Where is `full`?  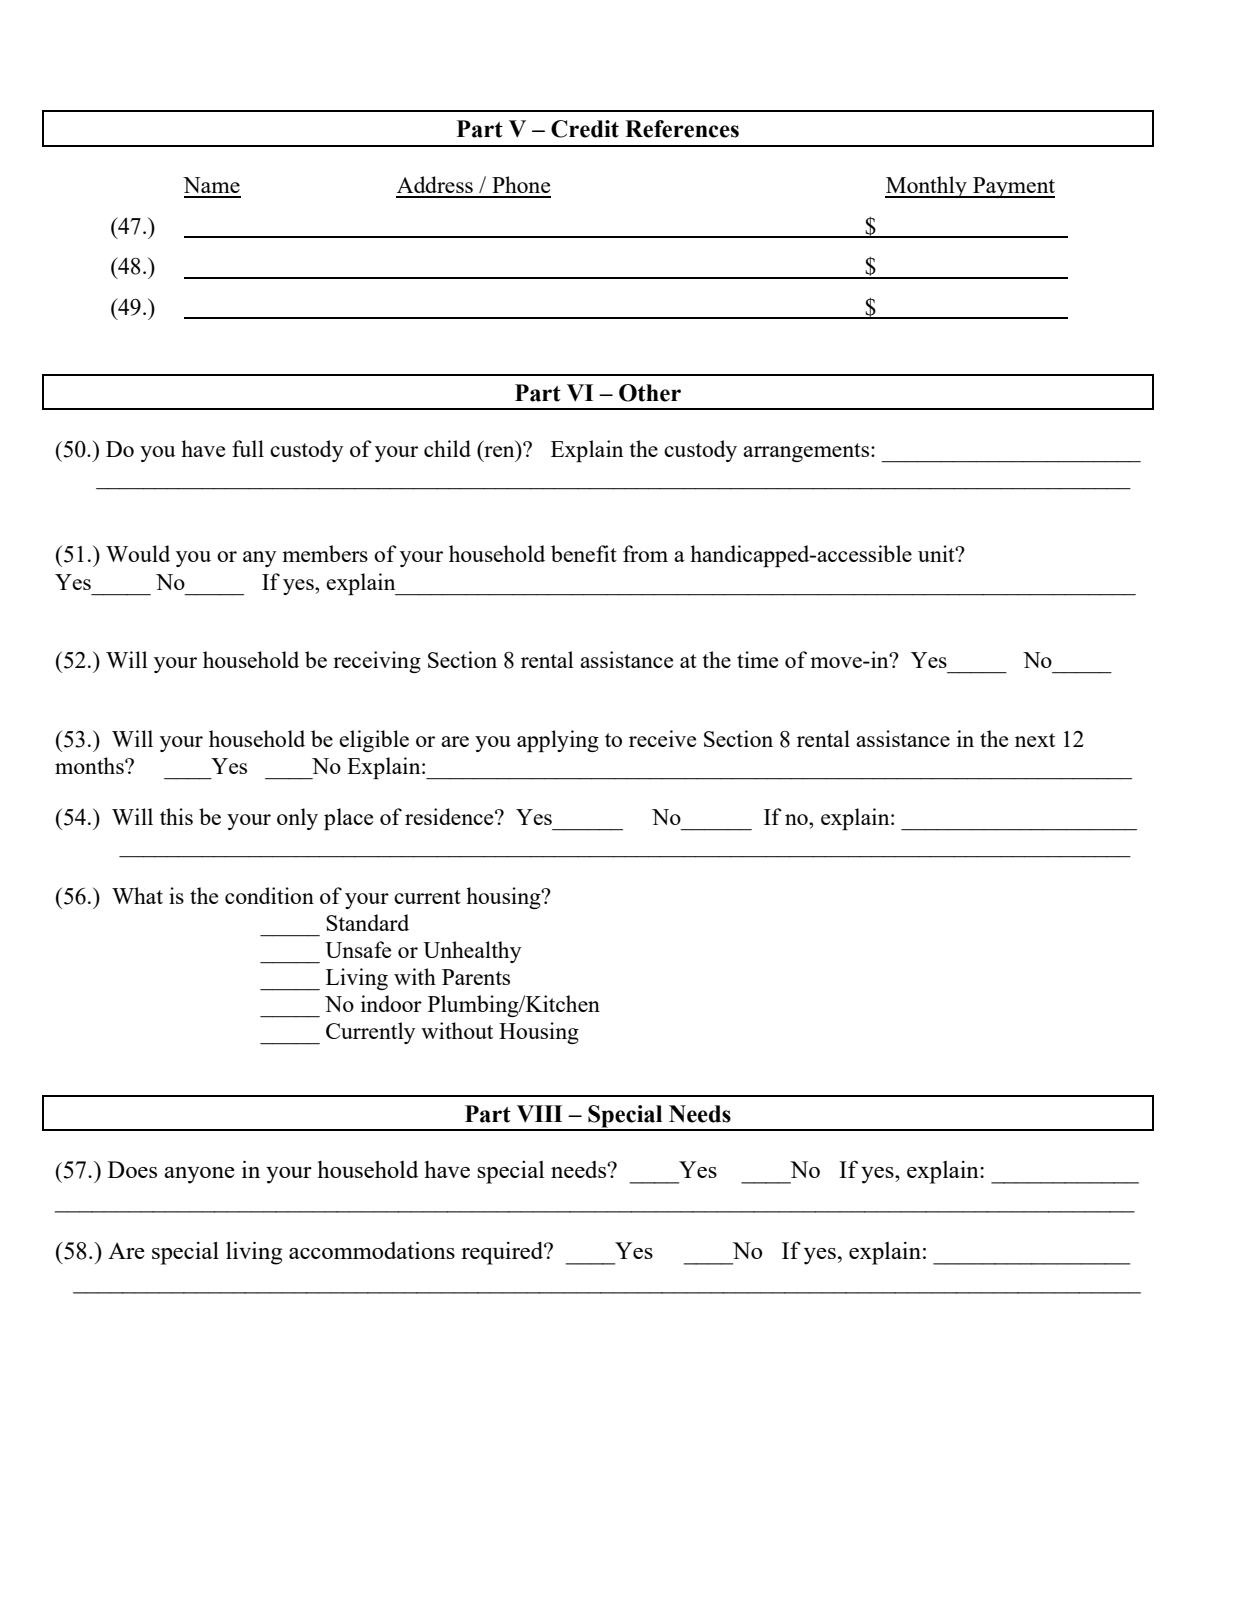
full is located at coordinates (248, 448).
